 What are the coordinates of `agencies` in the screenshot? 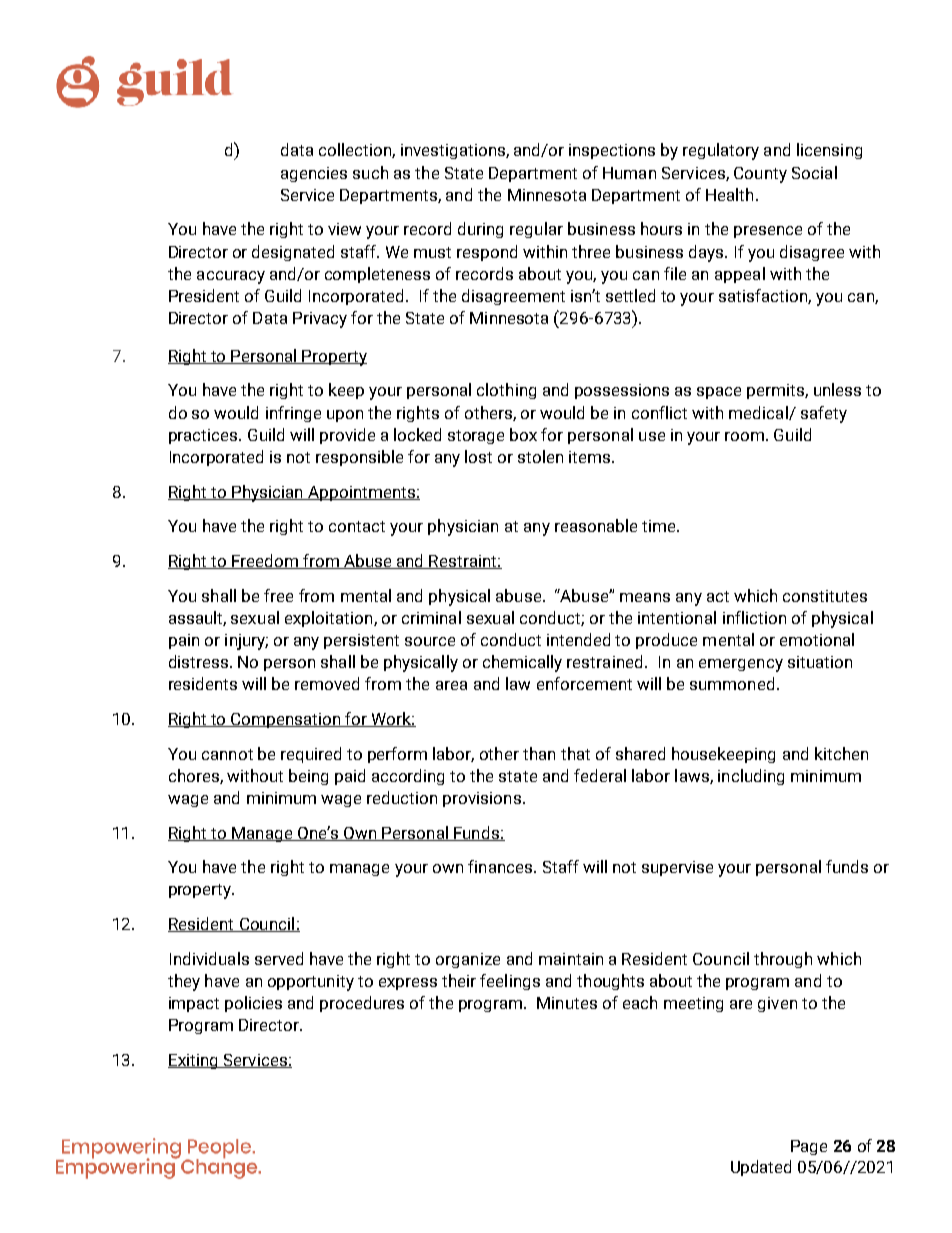 It's located at (314, 174).
